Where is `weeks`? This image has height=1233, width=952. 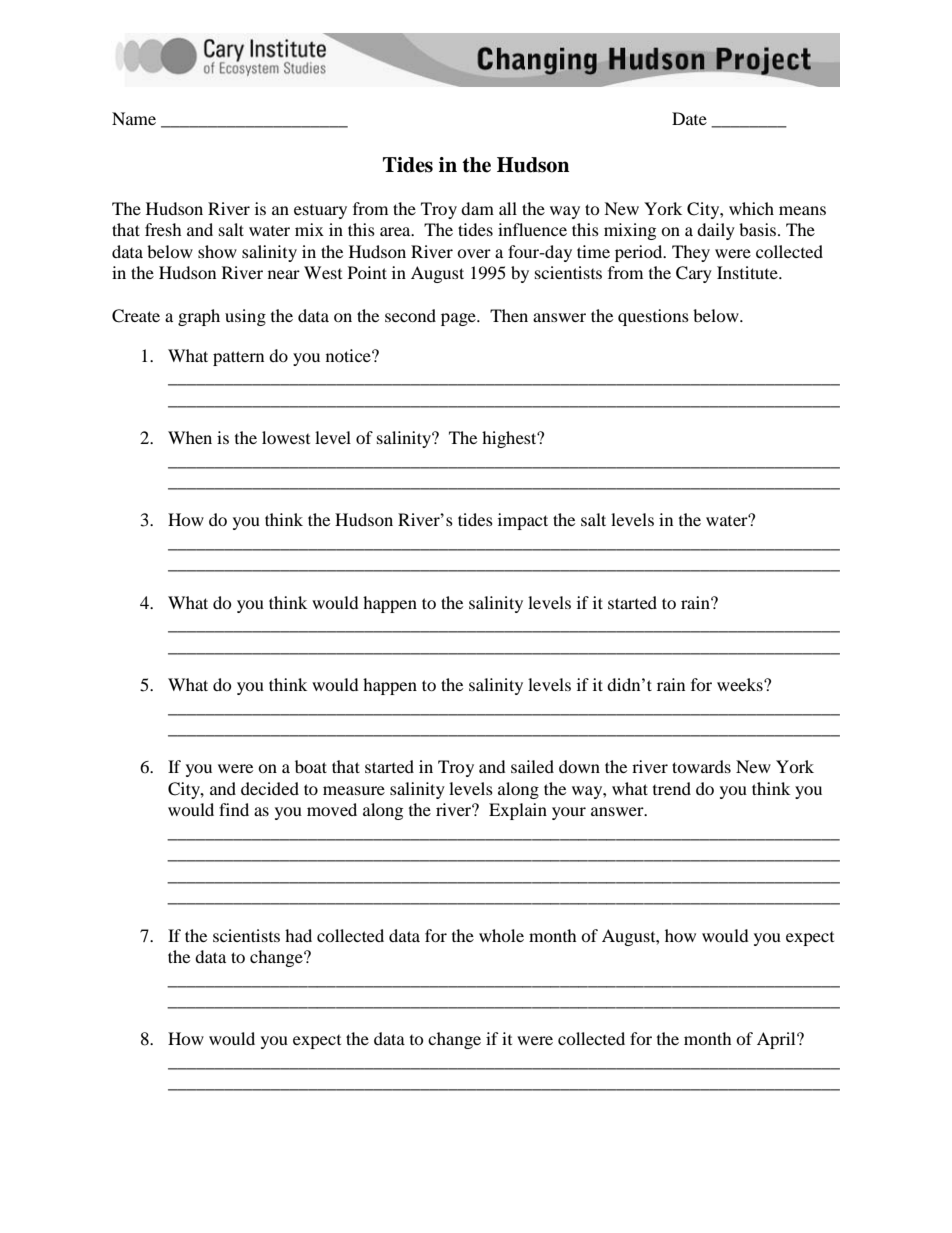
weeks is located at coordinates (741, 684).
